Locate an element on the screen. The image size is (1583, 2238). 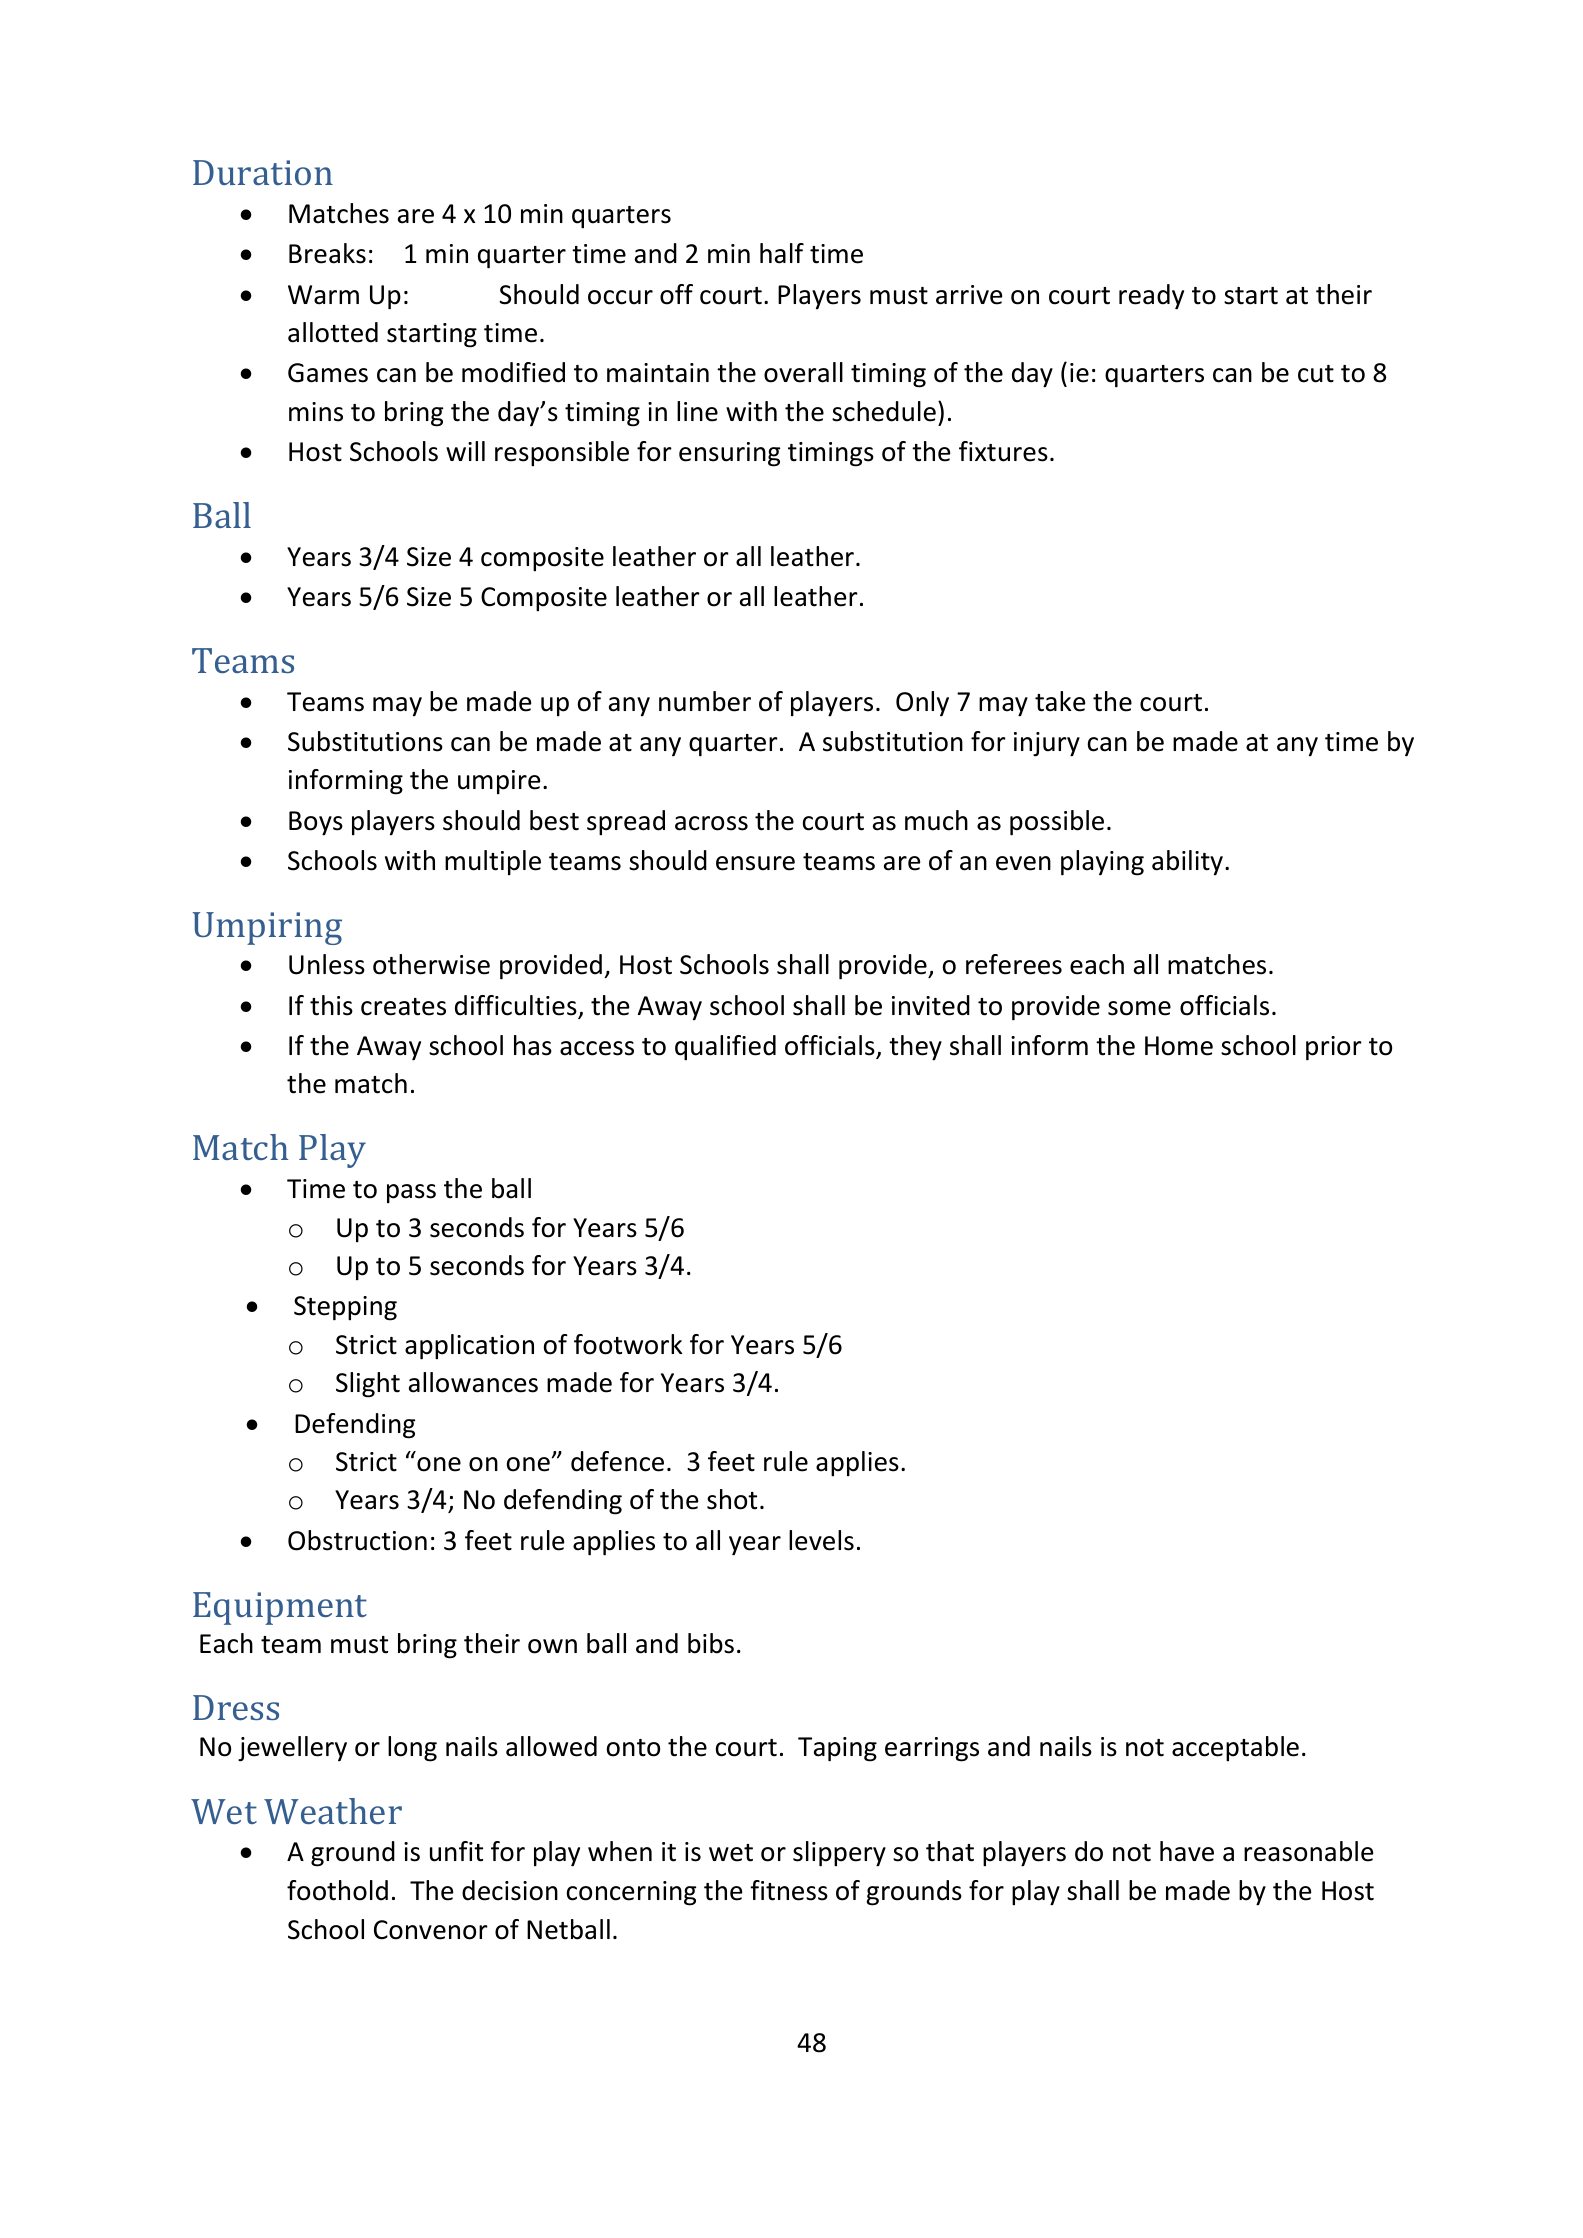
take is located at coordinates (1060, 701).
